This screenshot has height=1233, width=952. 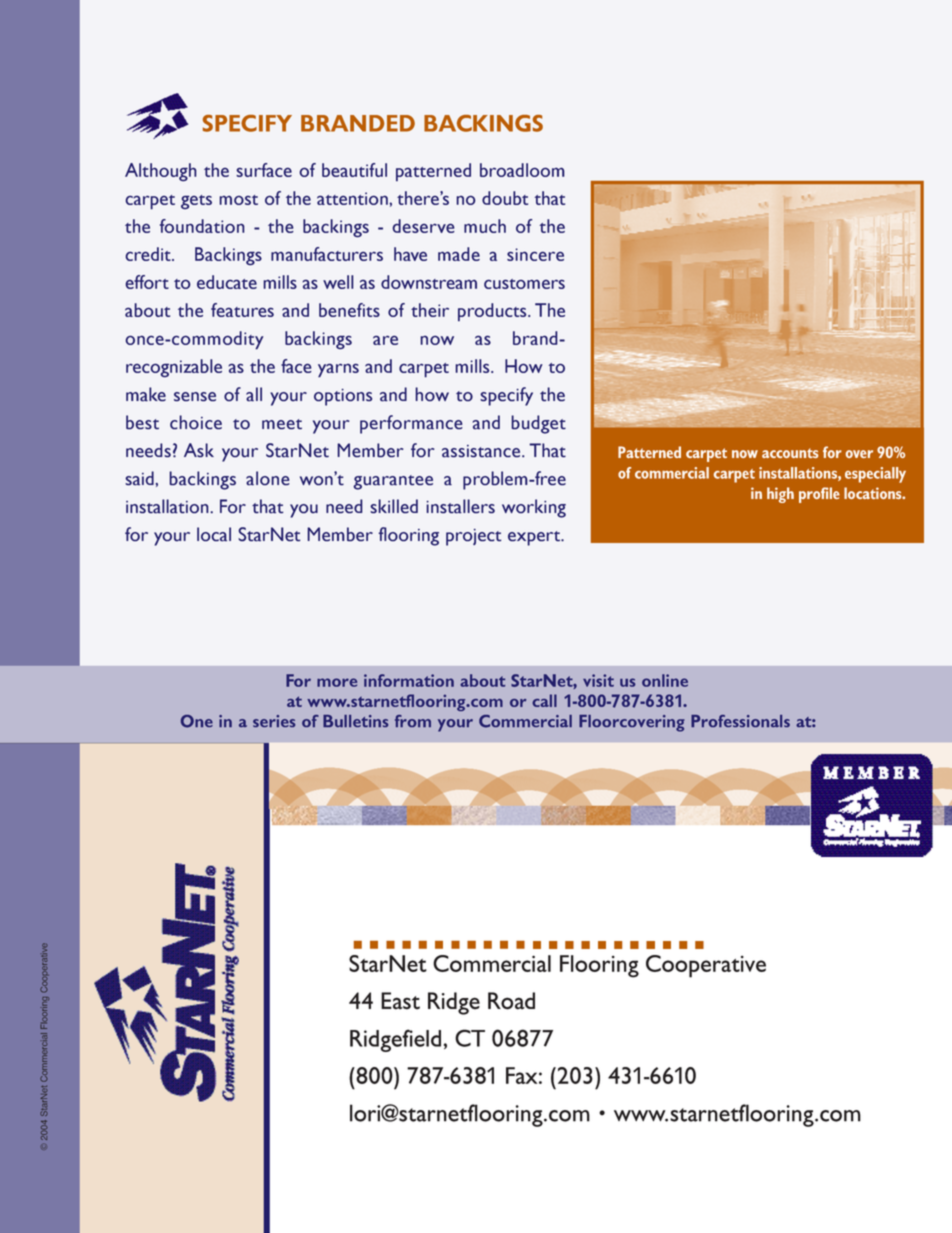 I want to click on most, so click(x=238, y=200).
